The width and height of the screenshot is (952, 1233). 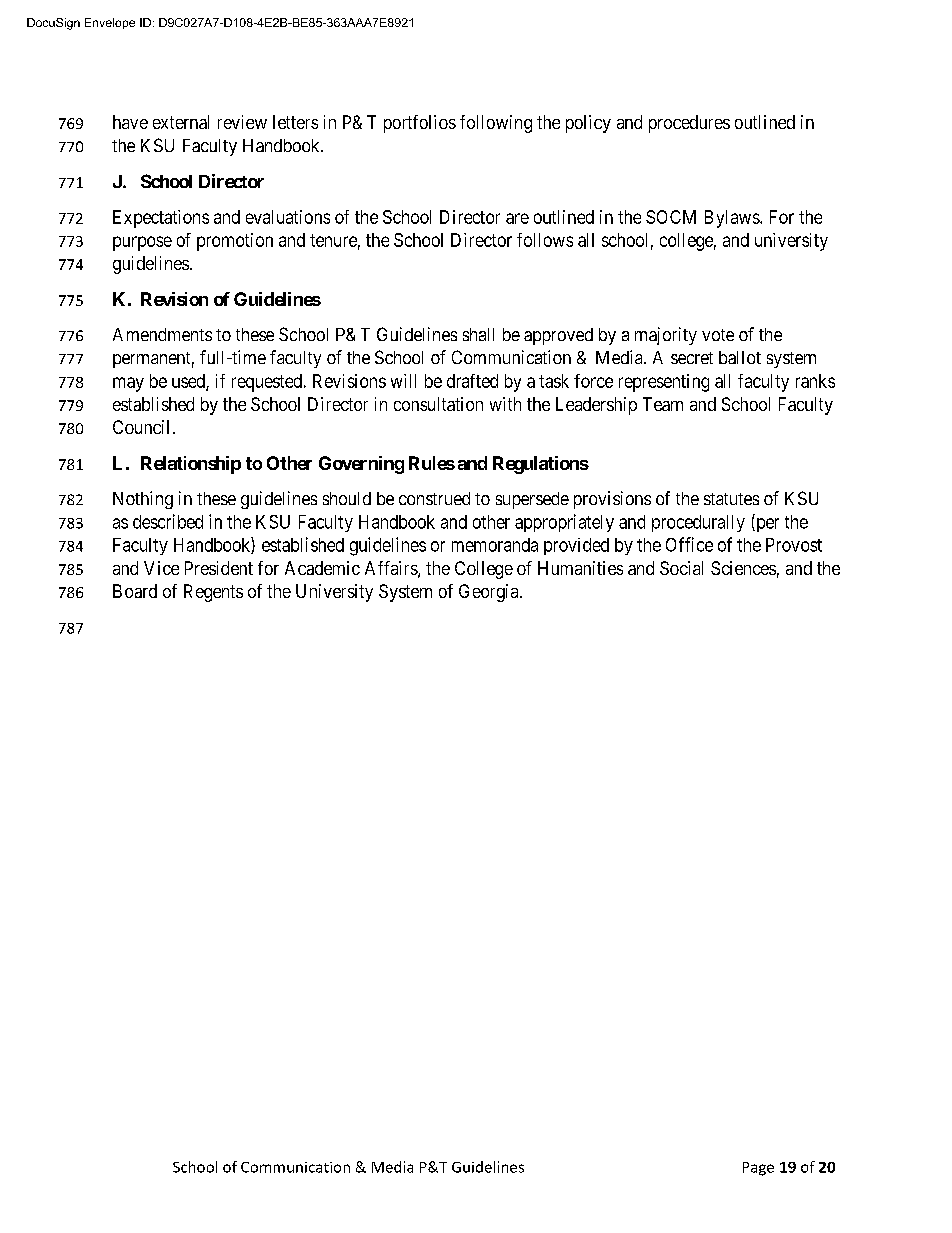 What do you see at coordinates (490, 593) in the screenshot?
I see `Georgia` at bounding box center [490, 593].
